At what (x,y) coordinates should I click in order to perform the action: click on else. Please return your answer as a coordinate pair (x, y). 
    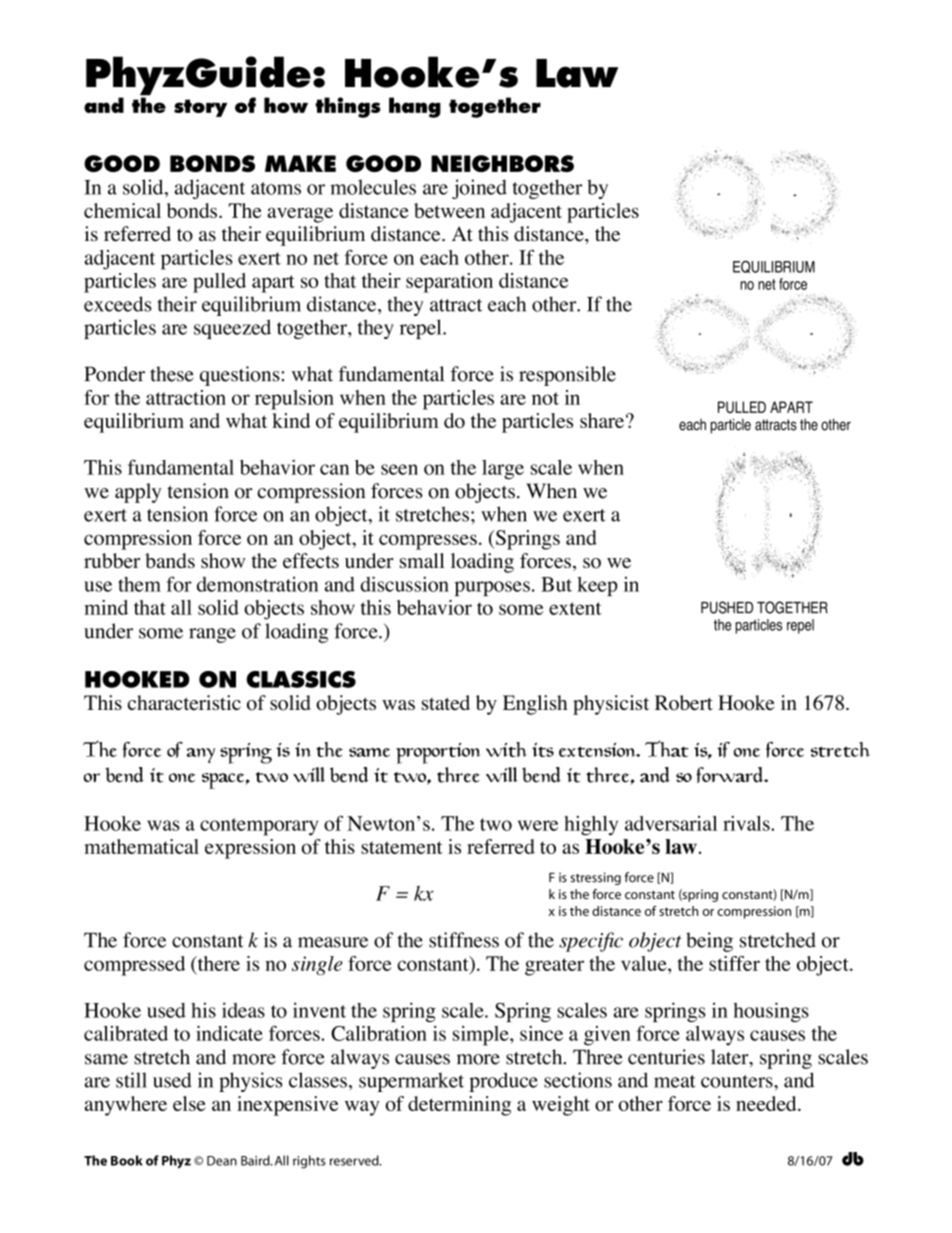
    Looking at the image, I should click on (189, 1103).
